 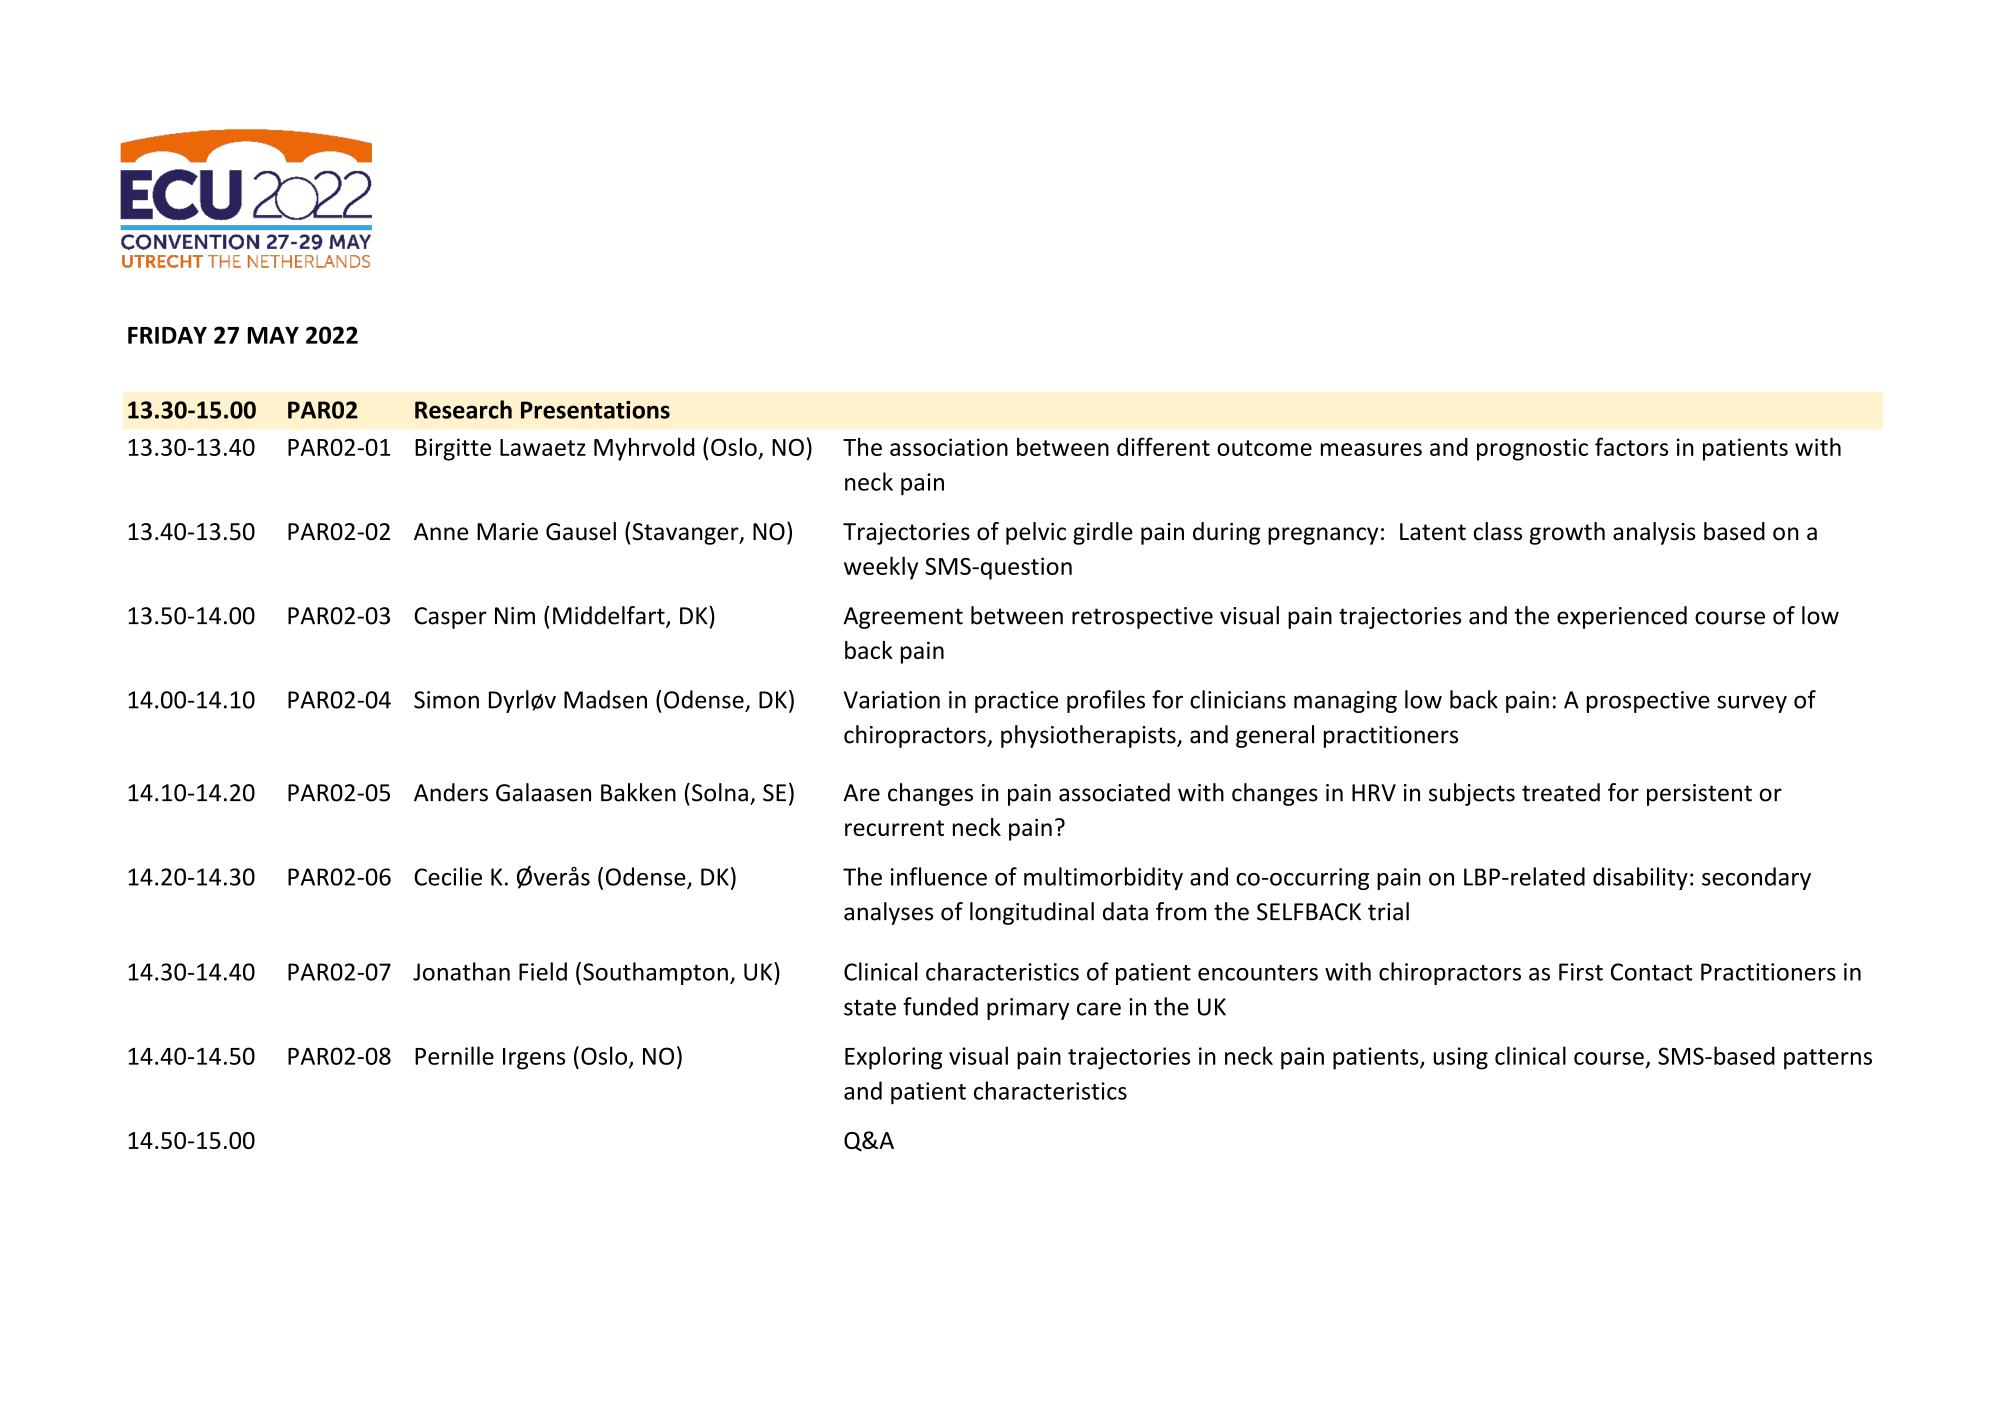 I want to click on experienced, so click(x=1622, y=617).
